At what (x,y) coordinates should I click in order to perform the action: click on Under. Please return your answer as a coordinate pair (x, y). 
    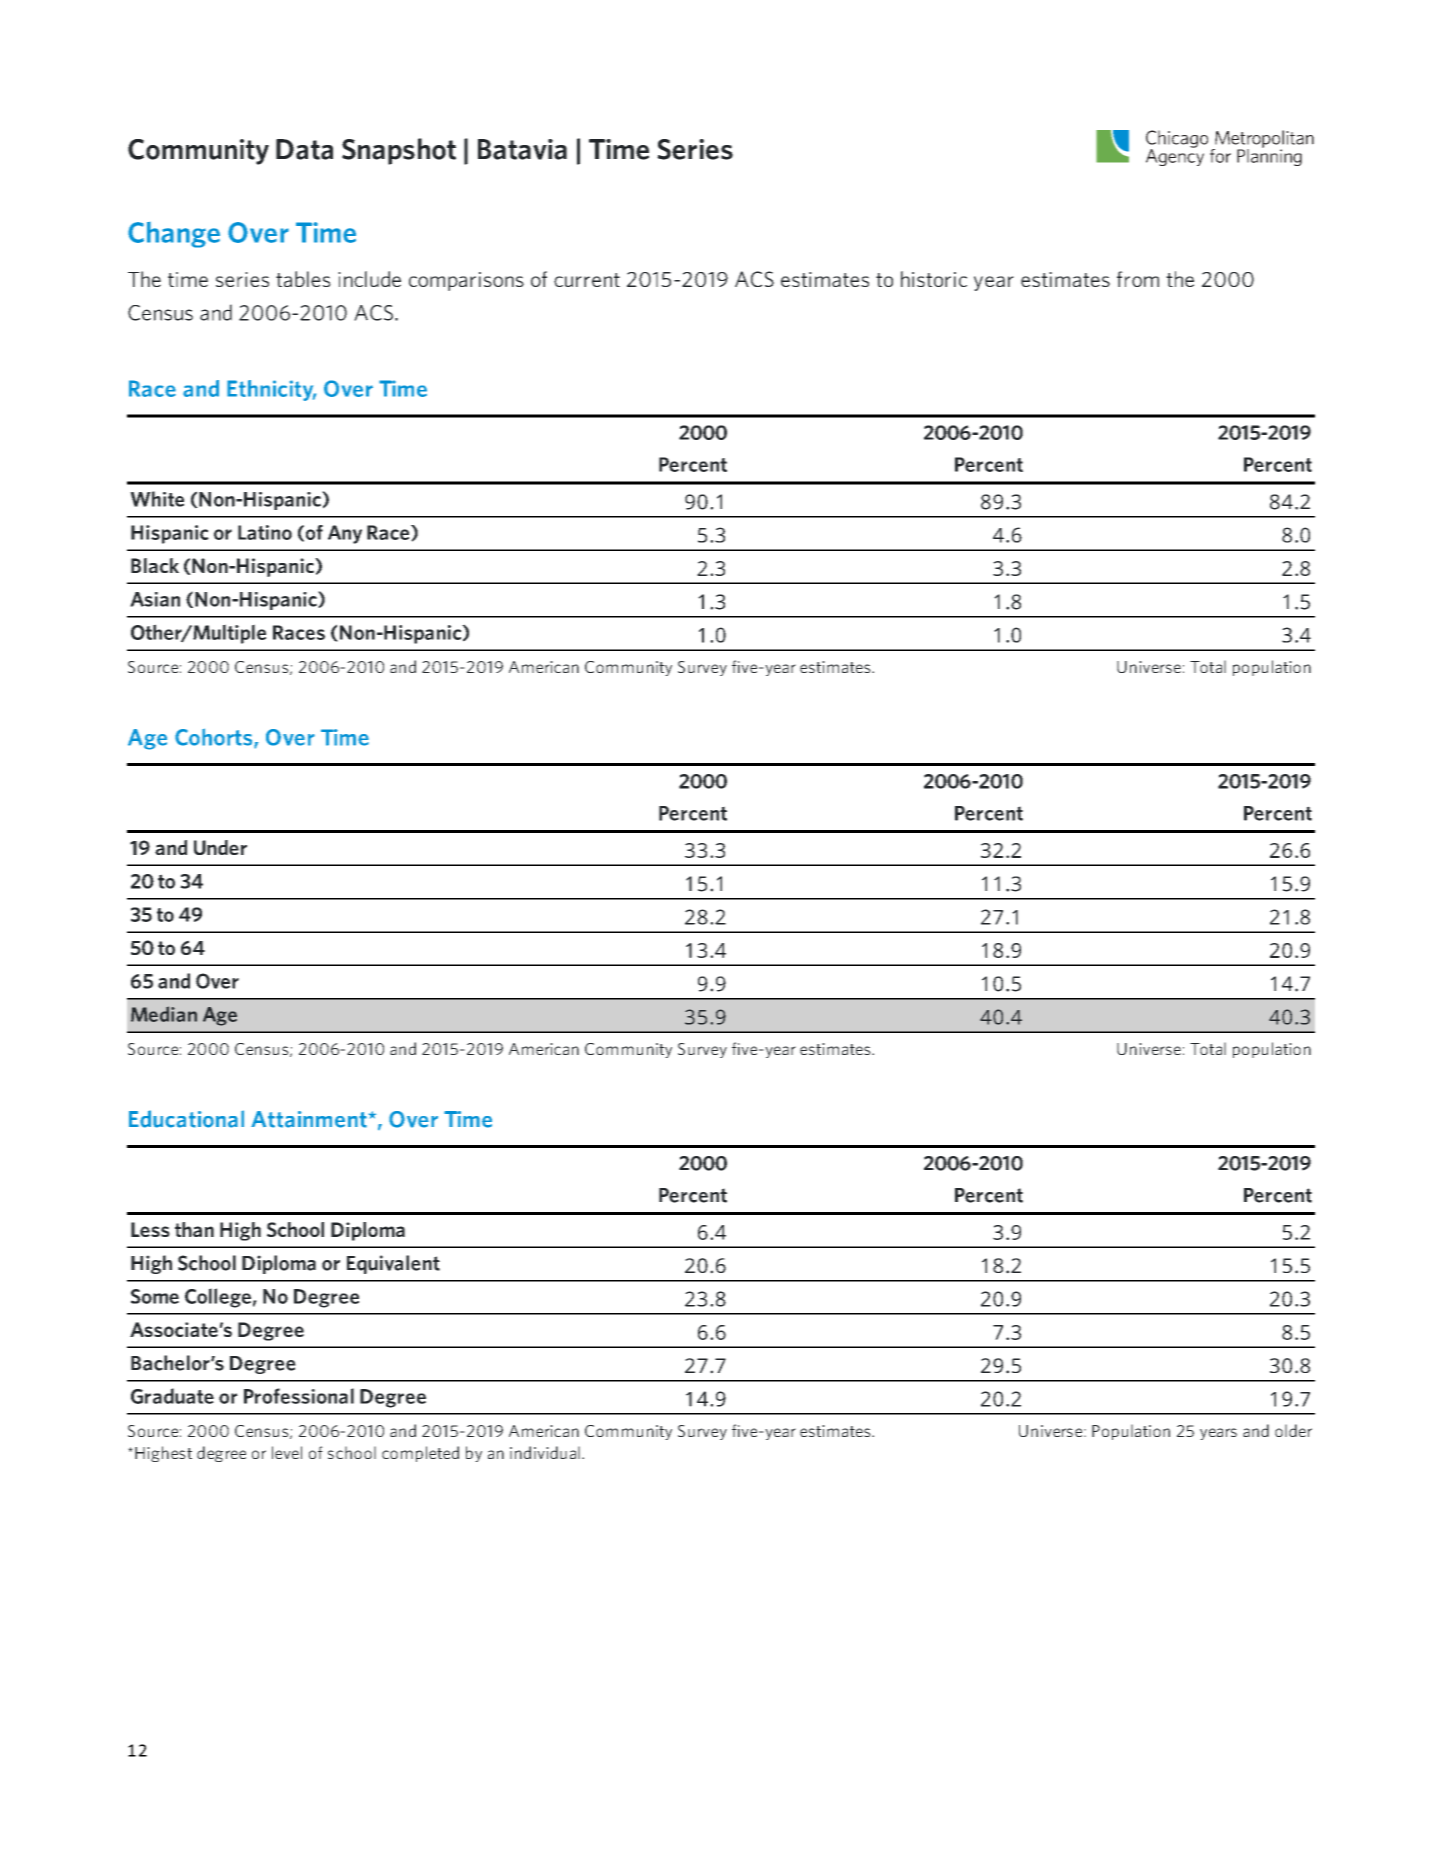
    Looking at the image, I should click on (220, 847).
